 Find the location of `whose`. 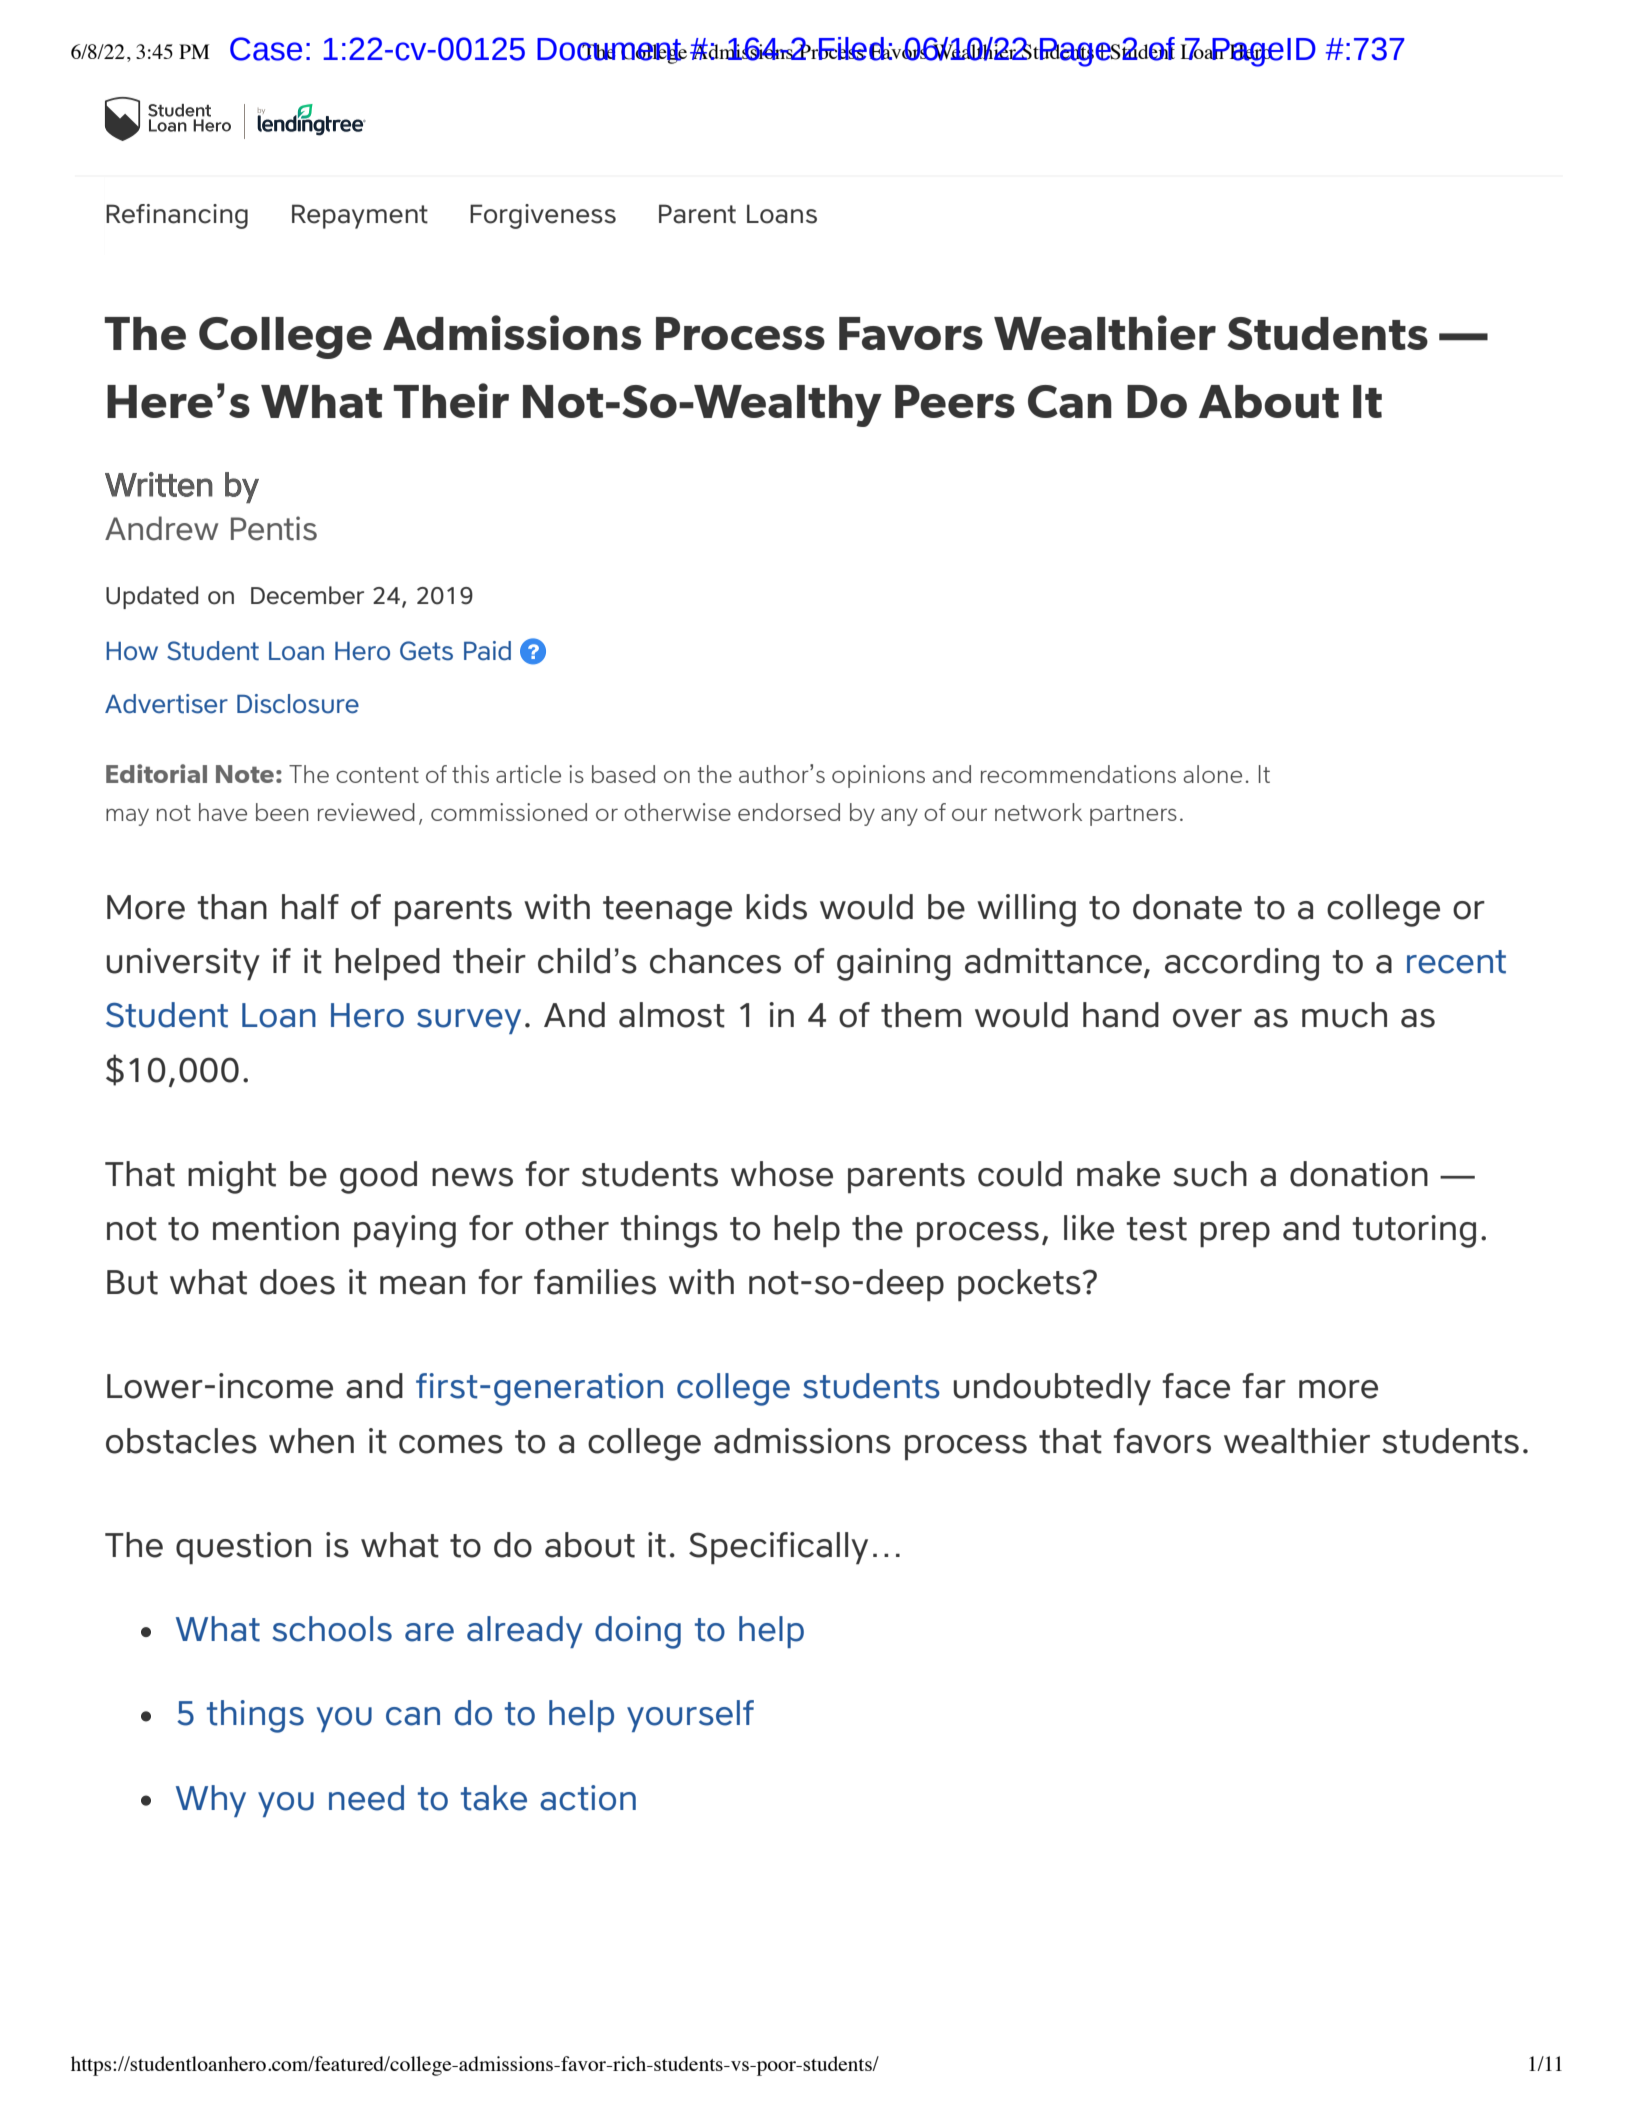

whose is located at coordinates (782, 1174).
